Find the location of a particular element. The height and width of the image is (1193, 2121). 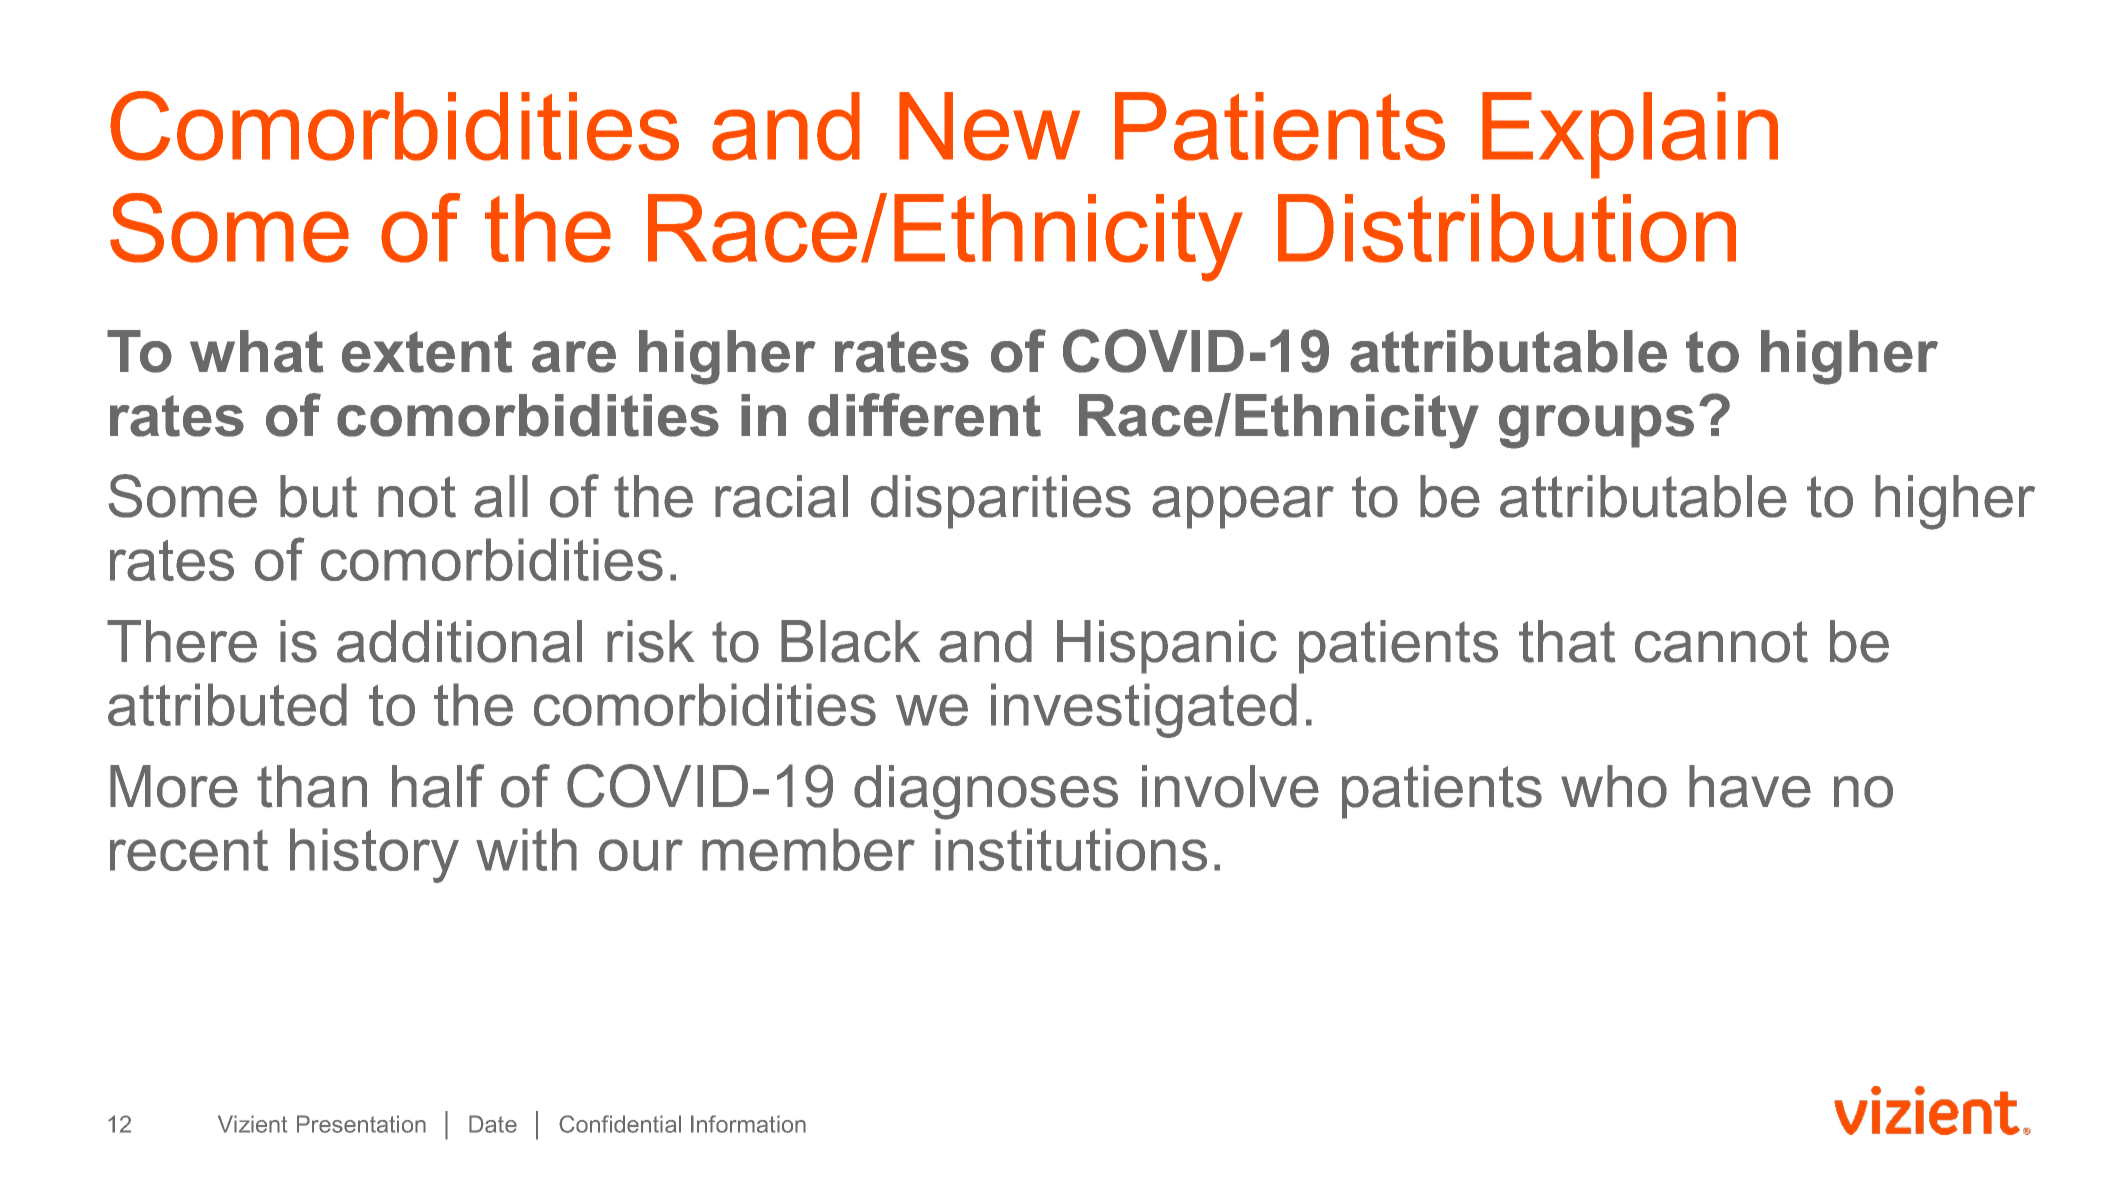

Explain is located at coordinates (1630, 135).
